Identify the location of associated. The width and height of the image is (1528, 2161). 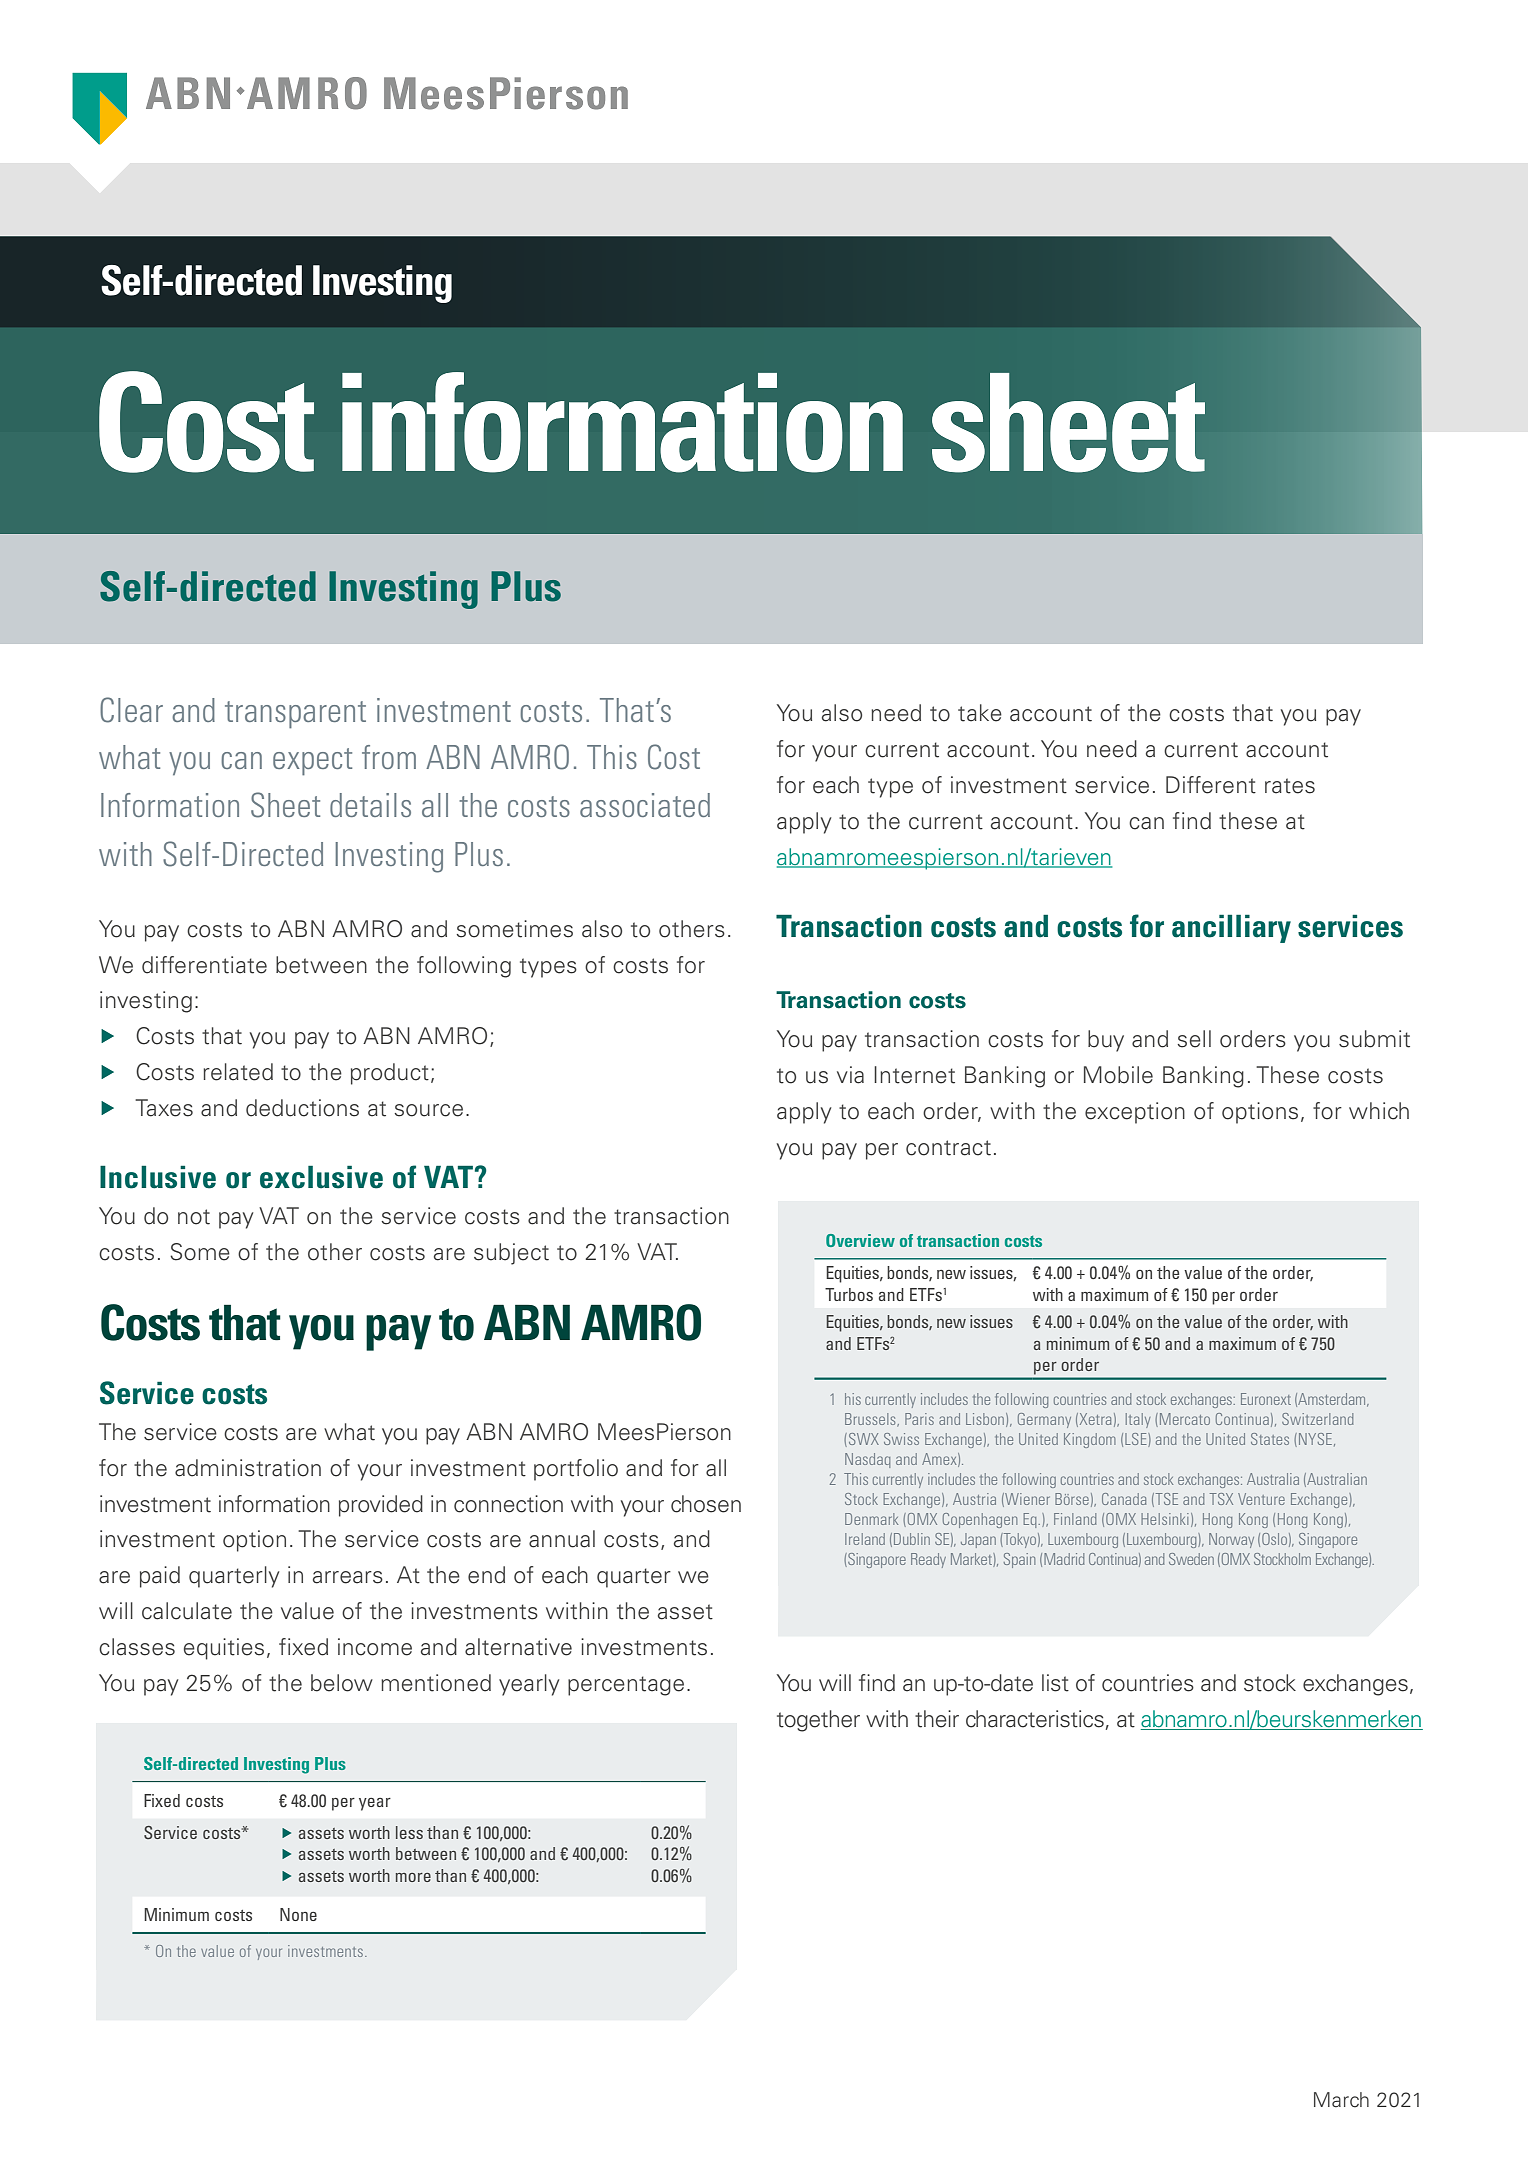
(645, 805).
